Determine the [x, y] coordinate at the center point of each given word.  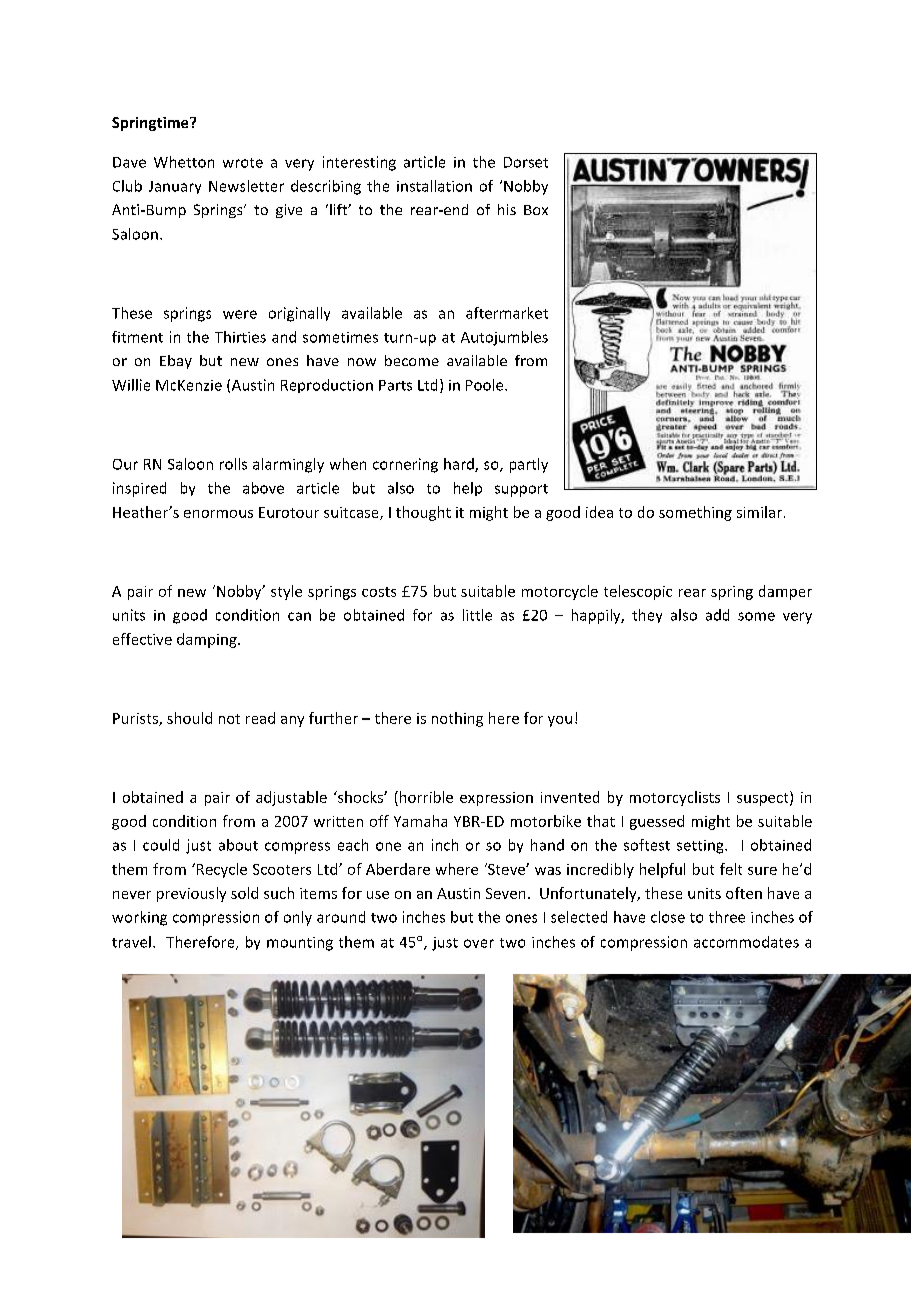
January [175, 187]
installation [434, 186]
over [479, 943]
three [727, 917]
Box [536, 210]
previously [191, 894]
